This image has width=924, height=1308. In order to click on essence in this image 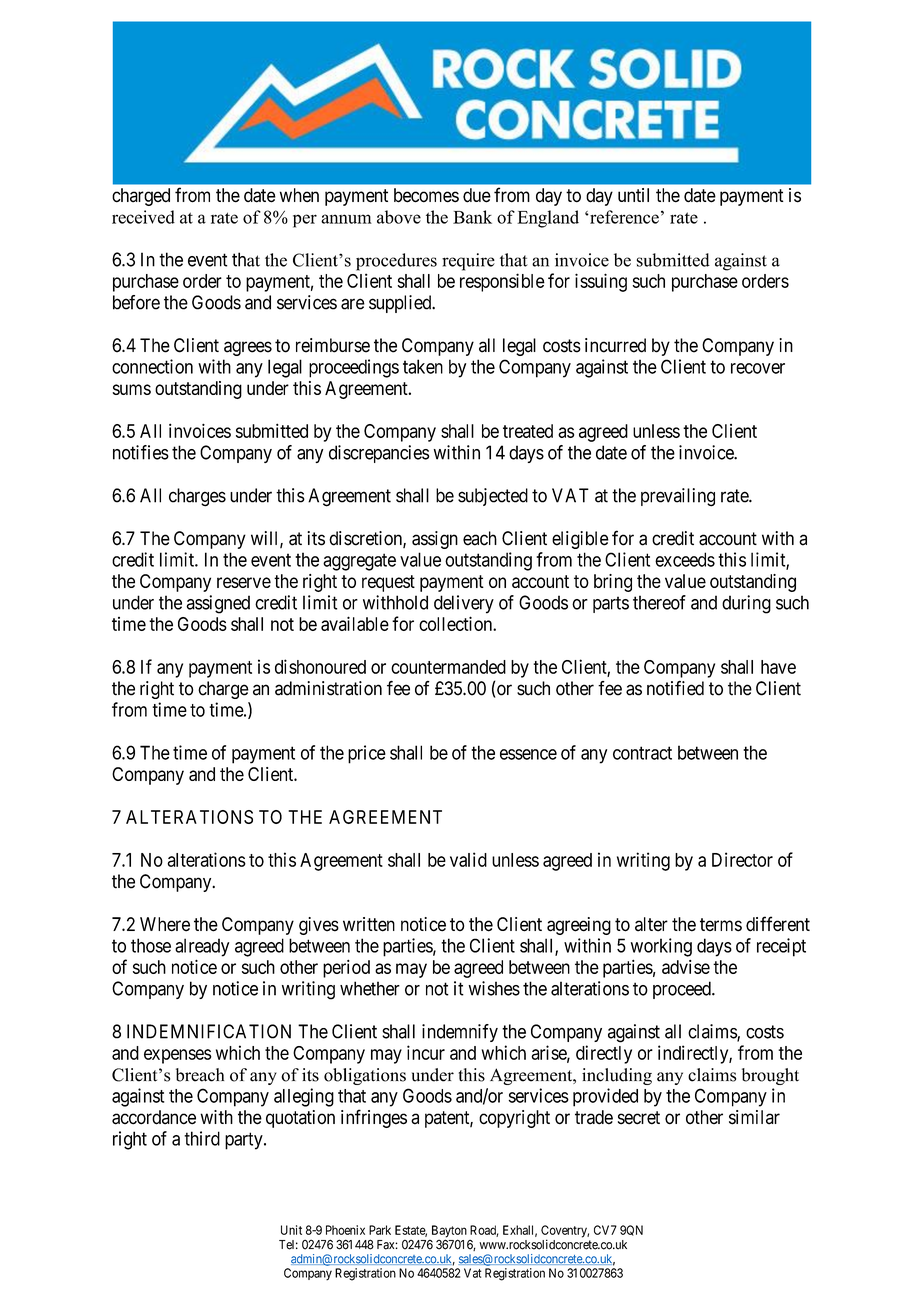, I will do `click(528, 754)`.
